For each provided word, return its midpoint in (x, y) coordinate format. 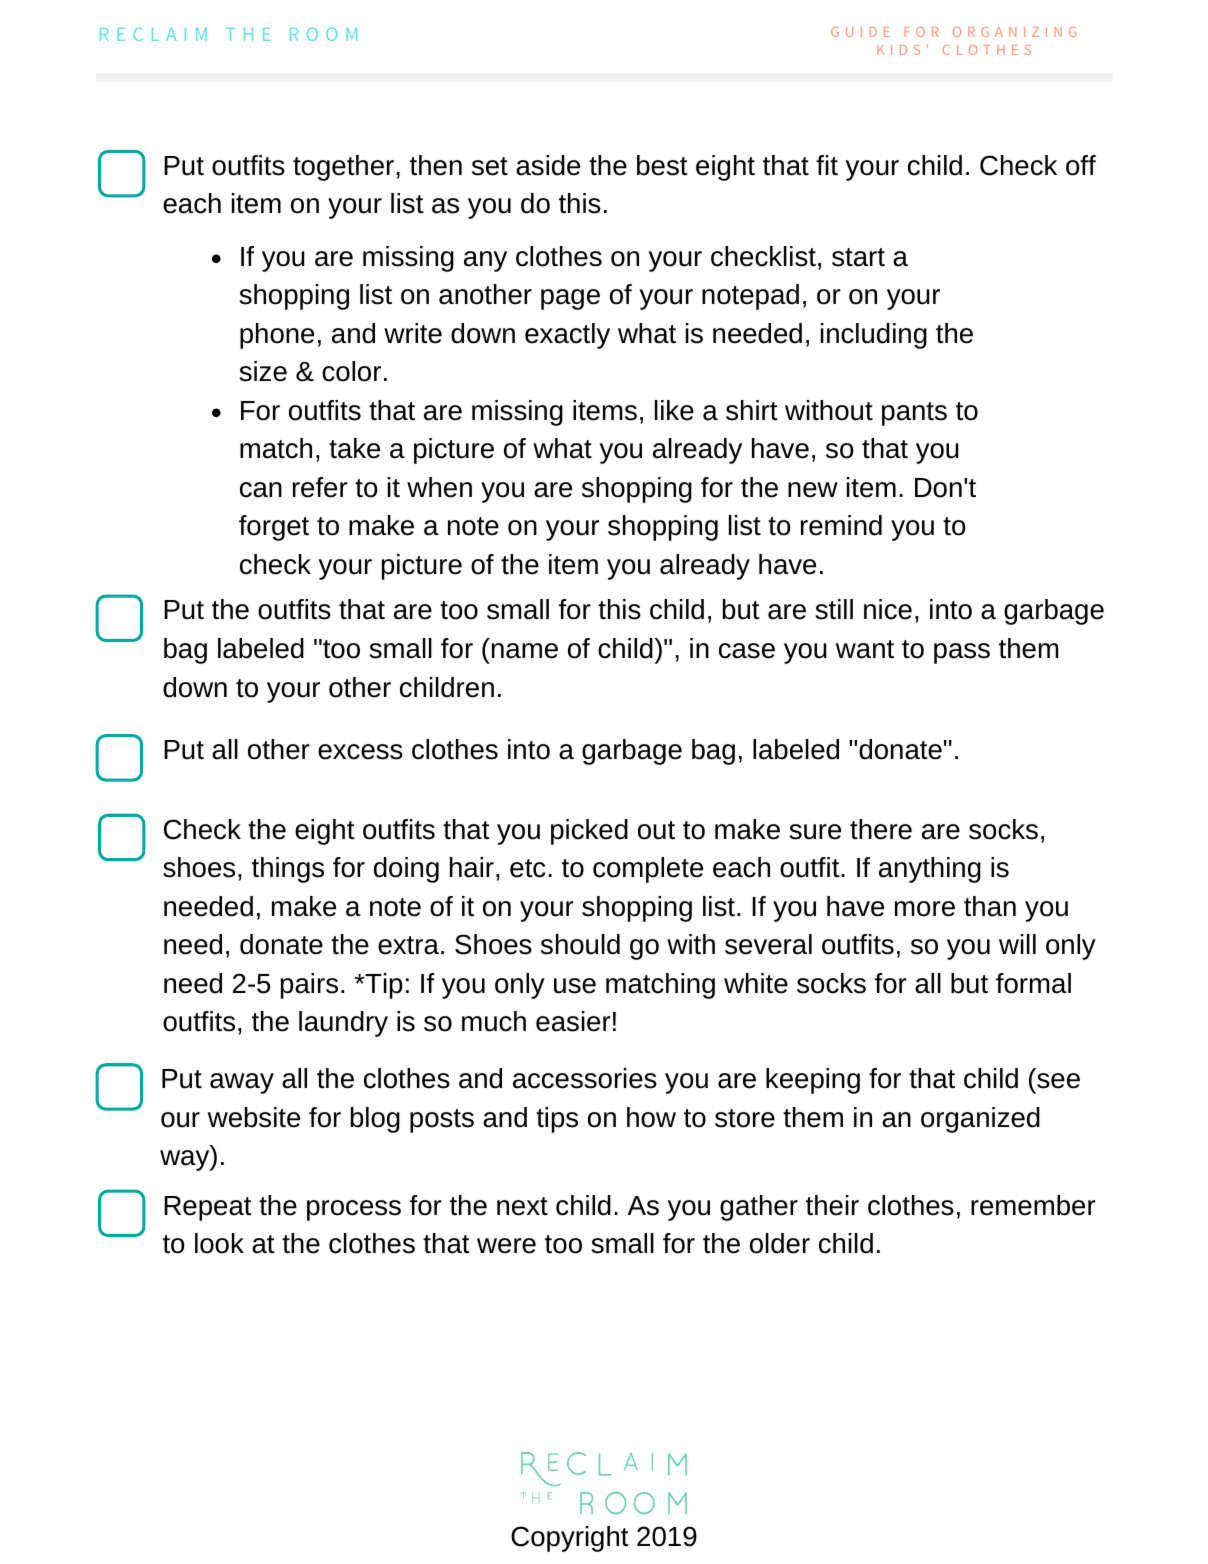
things (288, 870)
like (674, 410)
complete (648, 870)
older (780, 1243)
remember (1033, 1205)
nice (888, 609)
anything (930, 870)
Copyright (570, 1539)
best (662, 165)
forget (274, 528)
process (354, 1210)
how (651, 1117)
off (1081, 165)
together (343, 168)
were (506, 1246)
